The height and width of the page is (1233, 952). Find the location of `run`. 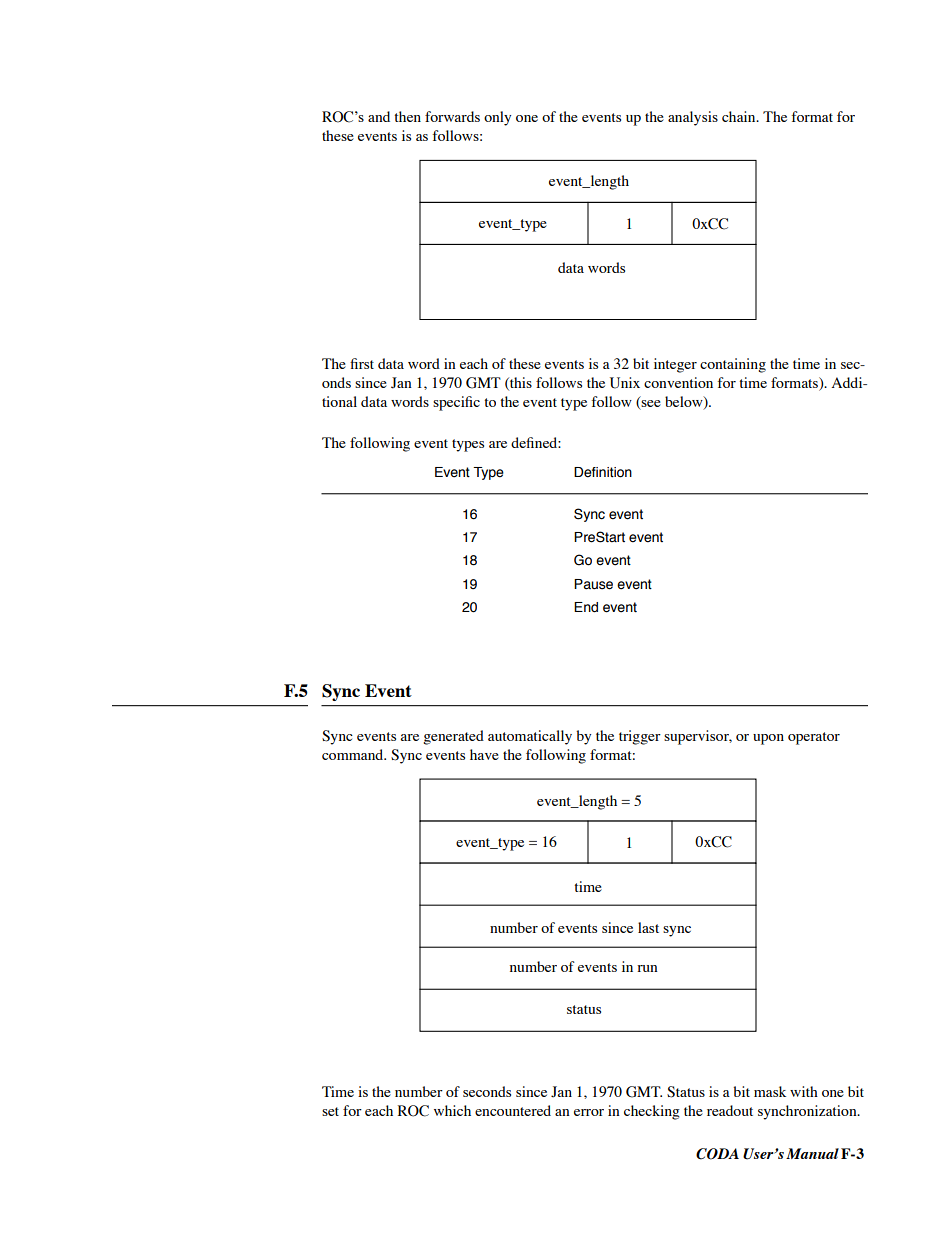

run is located at coordinates (647, 968).
